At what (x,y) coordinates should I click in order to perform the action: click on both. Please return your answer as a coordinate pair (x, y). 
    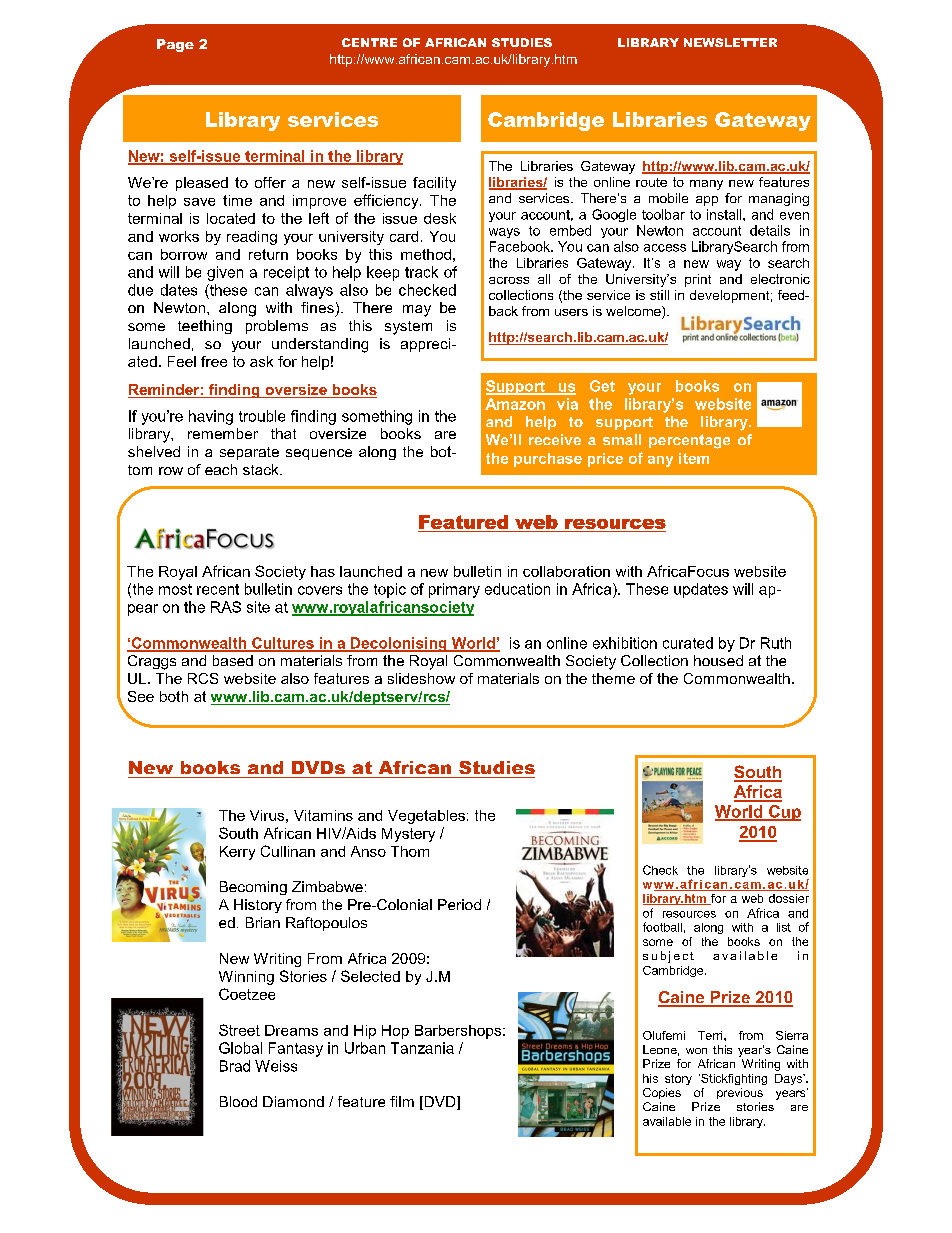
    Looking at the image, I should click on (174, 696).
